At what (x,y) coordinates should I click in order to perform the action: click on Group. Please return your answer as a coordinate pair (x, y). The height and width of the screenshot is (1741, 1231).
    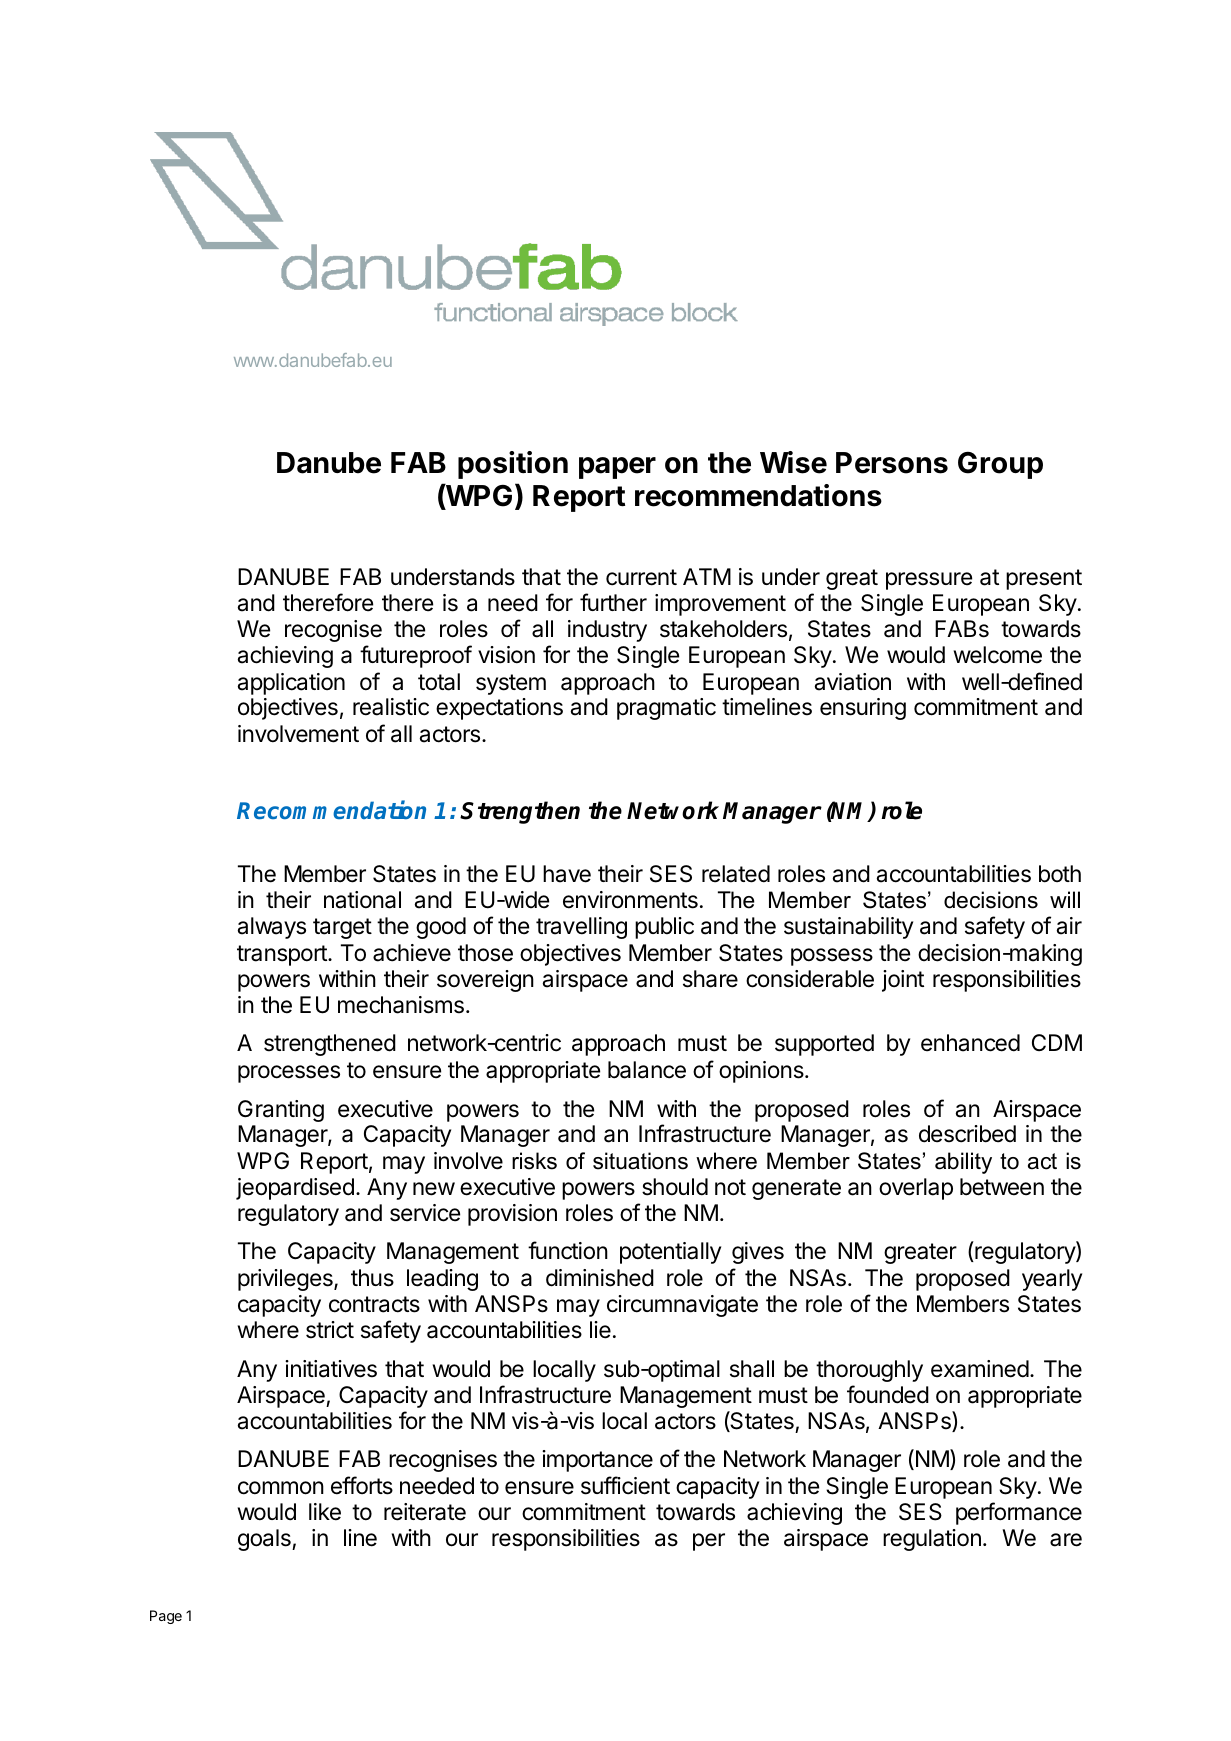
    Looking at the image, I should click on (1000, 465).
